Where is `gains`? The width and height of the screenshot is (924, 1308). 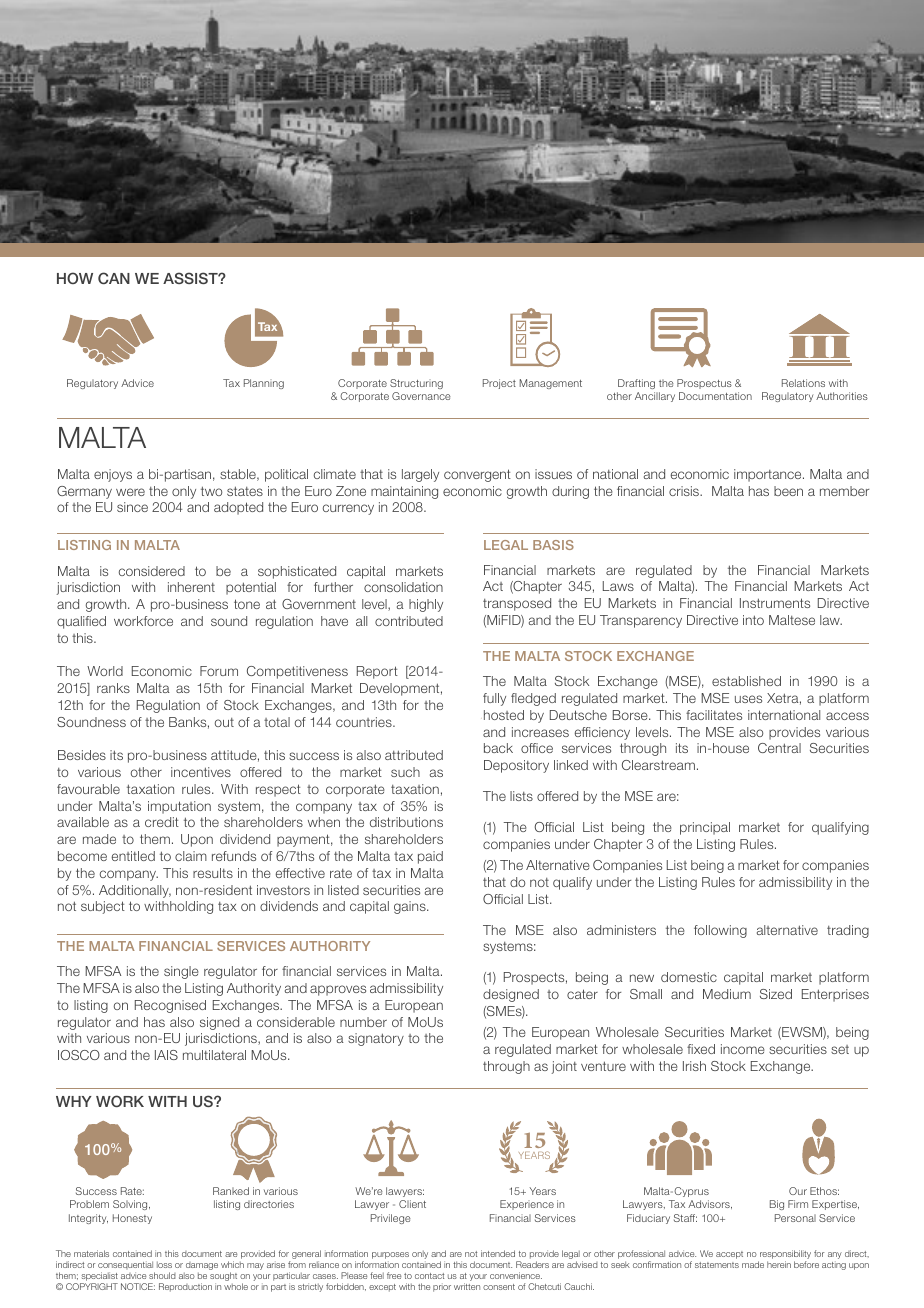
gains is located at coordinates (411, 907).
